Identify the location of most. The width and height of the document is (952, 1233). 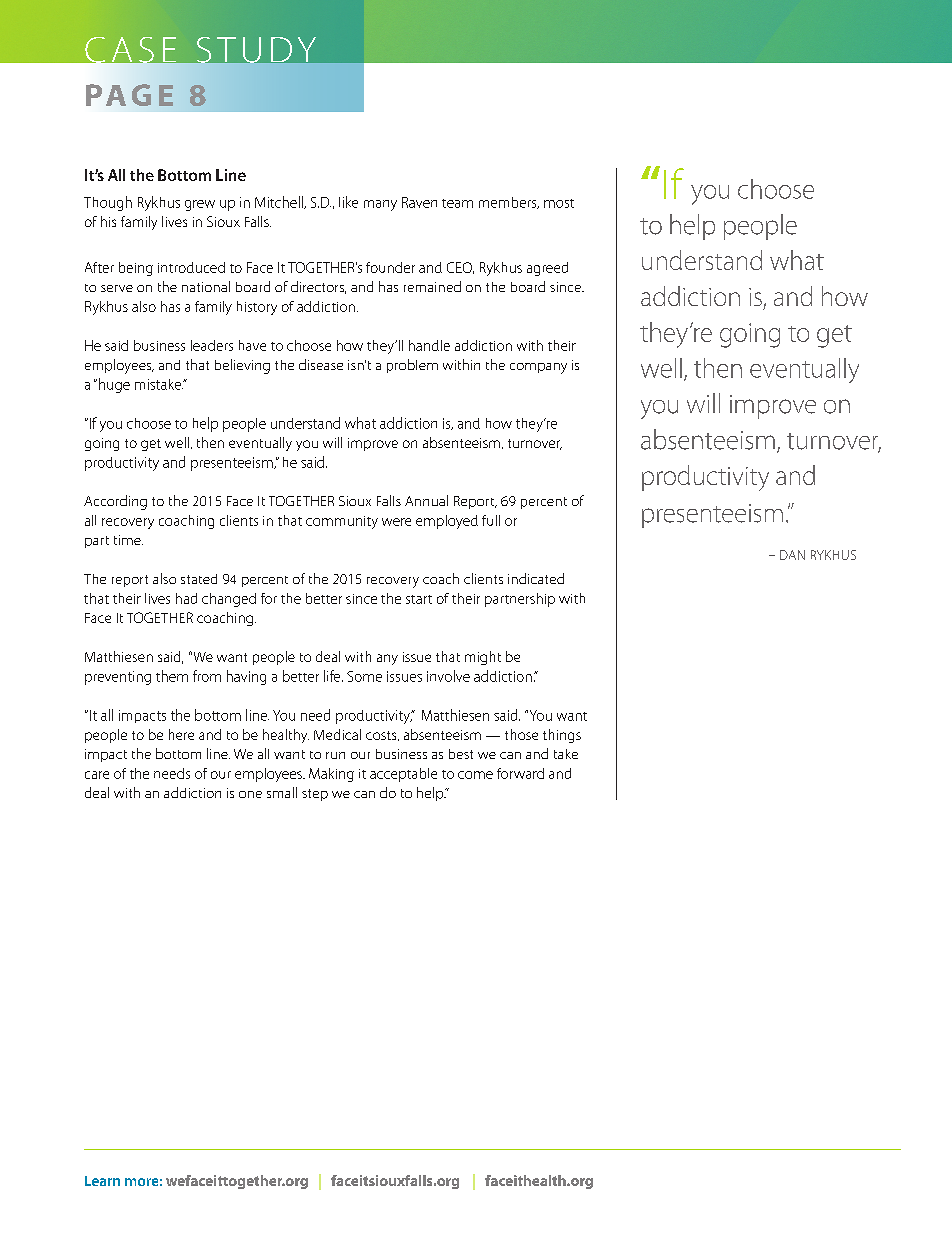
(559, 203).
